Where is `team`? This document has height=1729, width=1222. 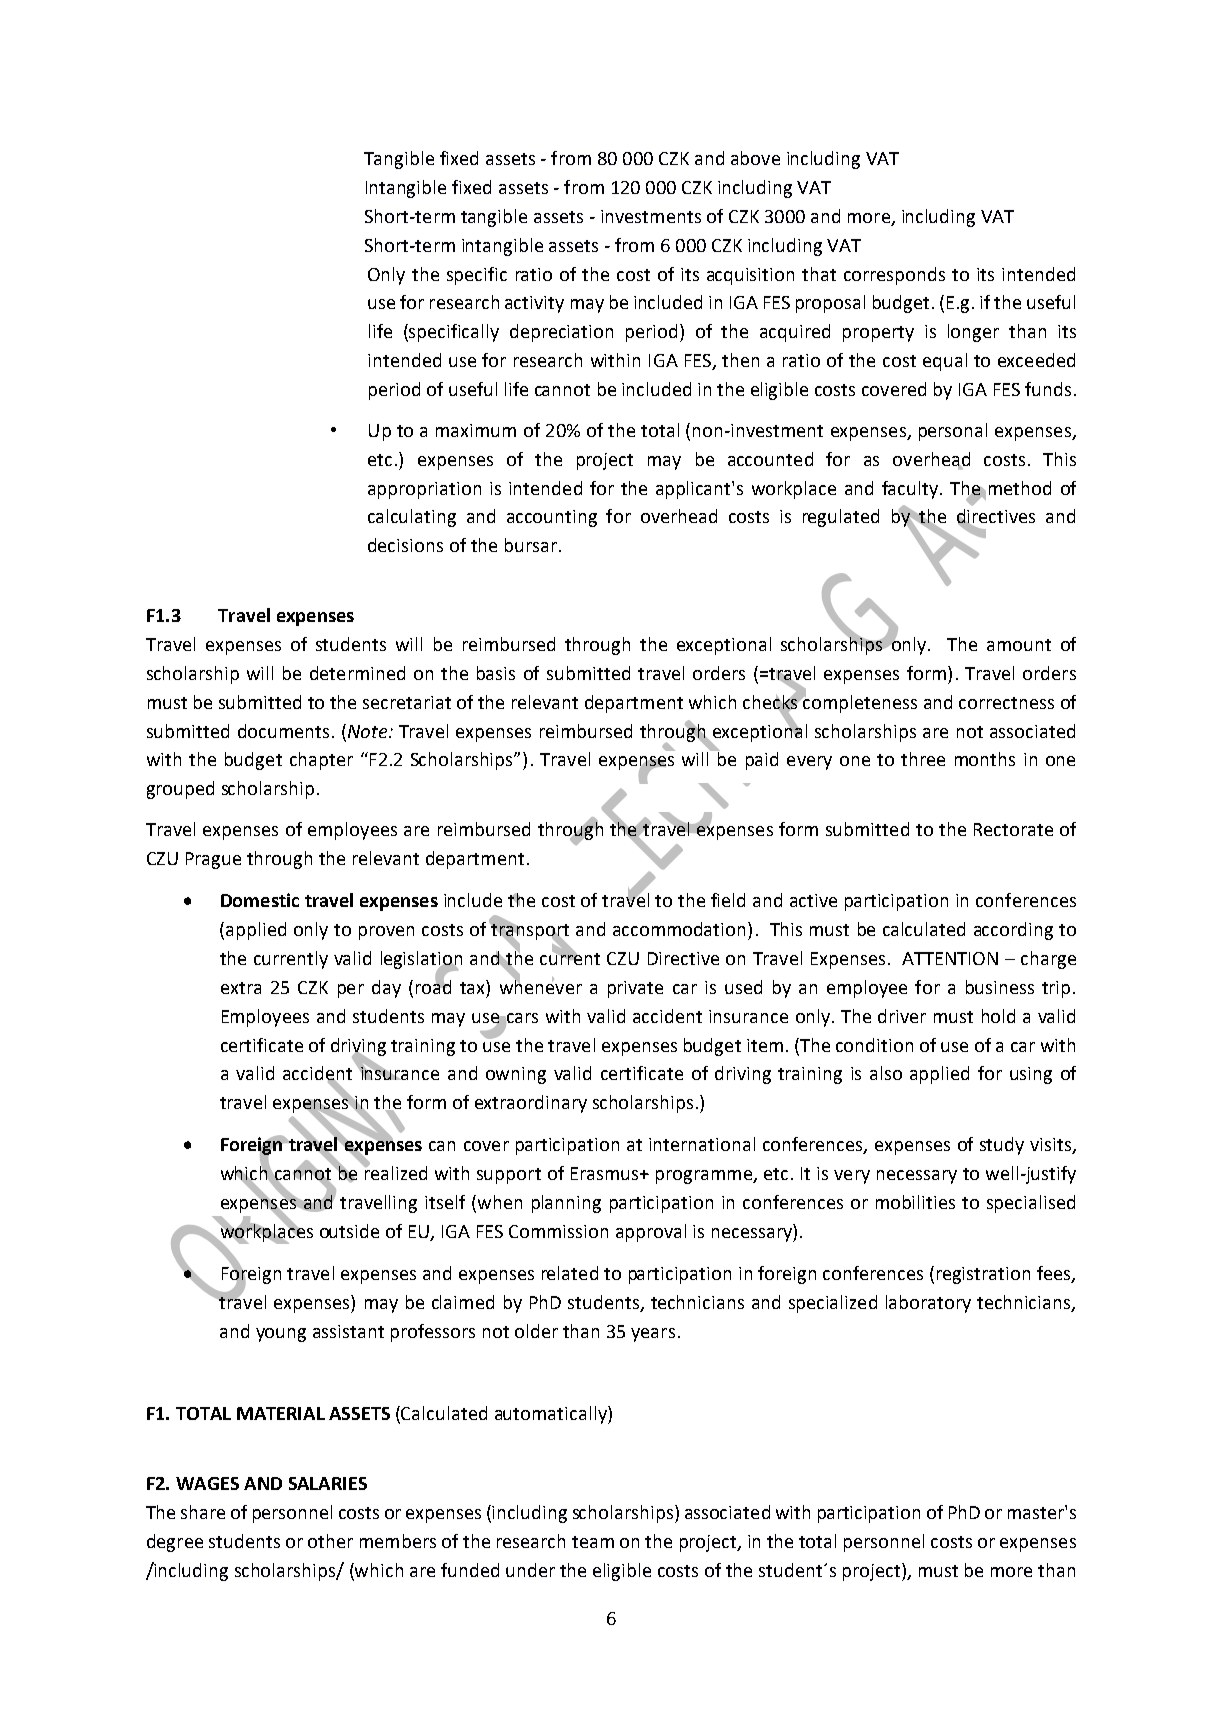 team is located at coordinates (593, 1542).
